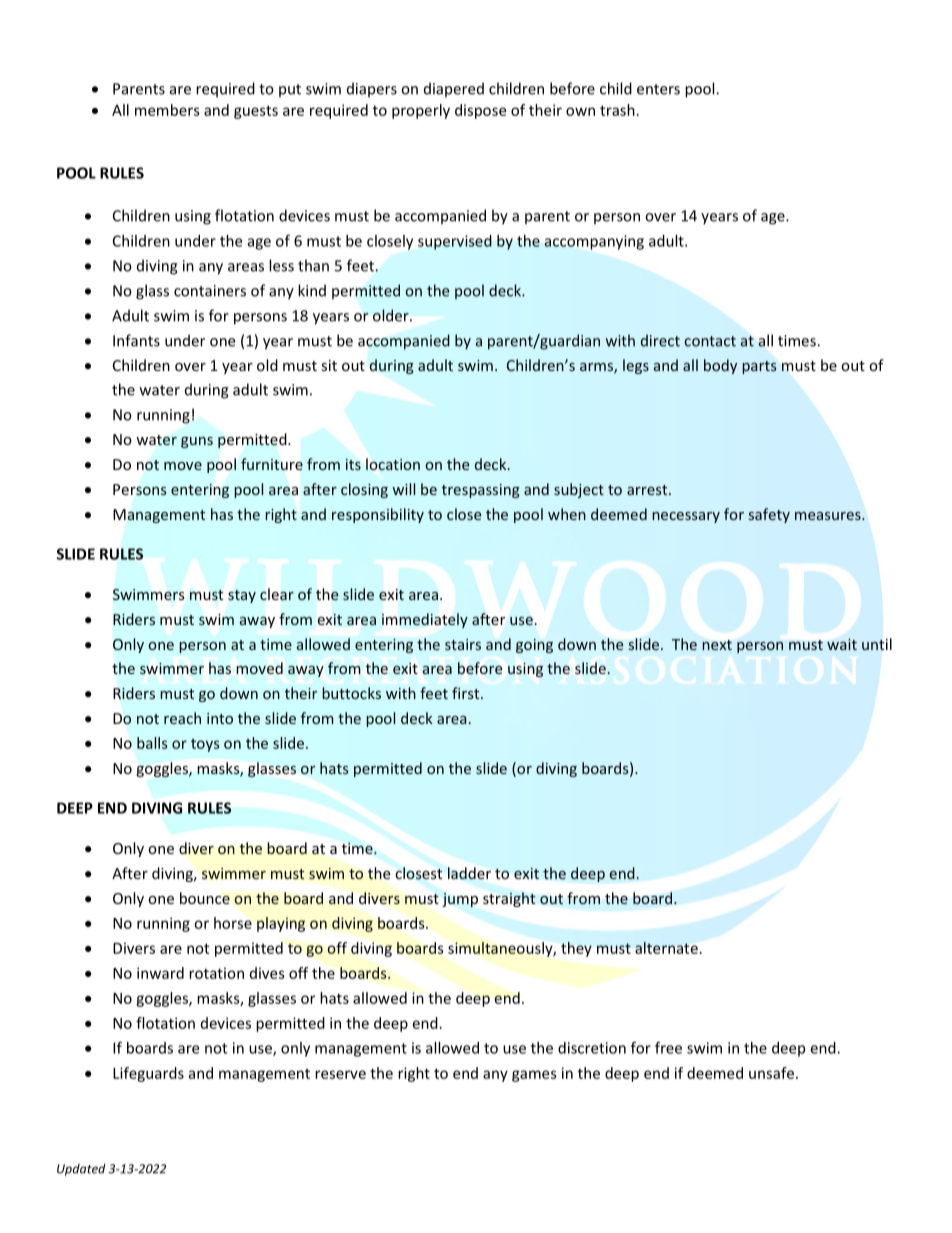 This page has height=1233, width=952. I want to click on Lifeguards, so click(148, 1074).
